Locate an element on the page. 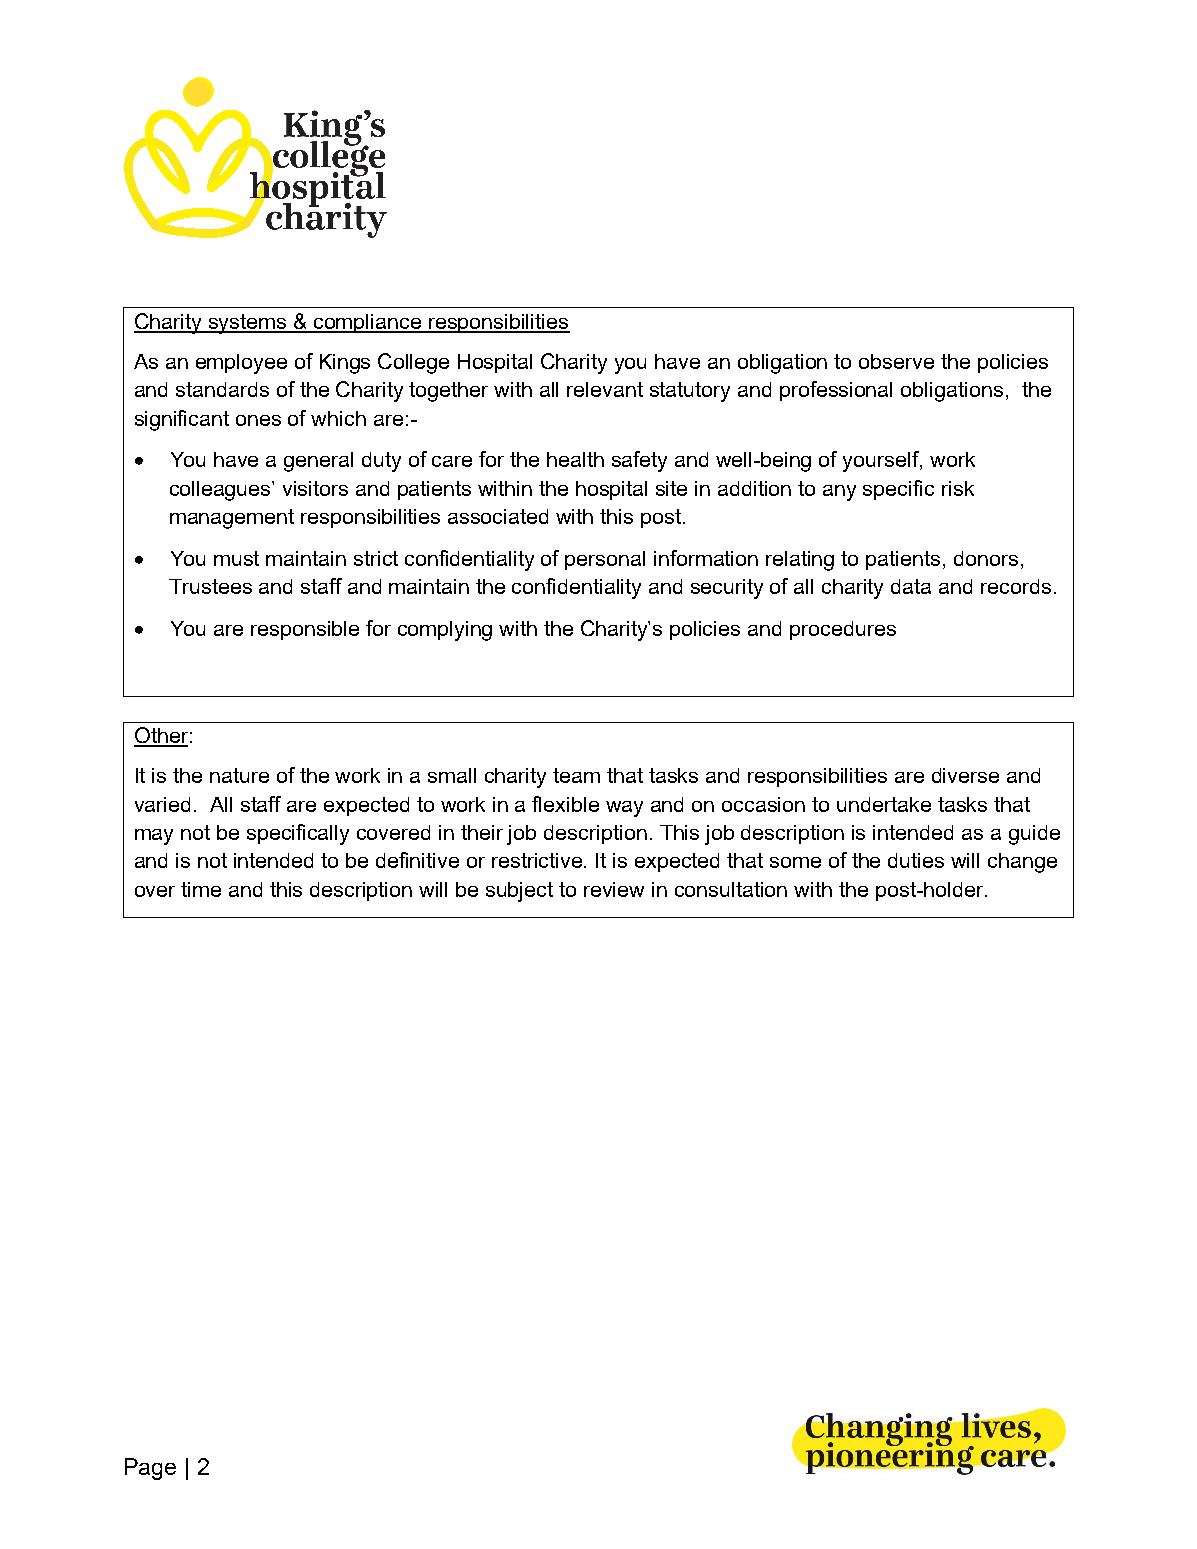  Page is located at coordinates (150, 1469).
